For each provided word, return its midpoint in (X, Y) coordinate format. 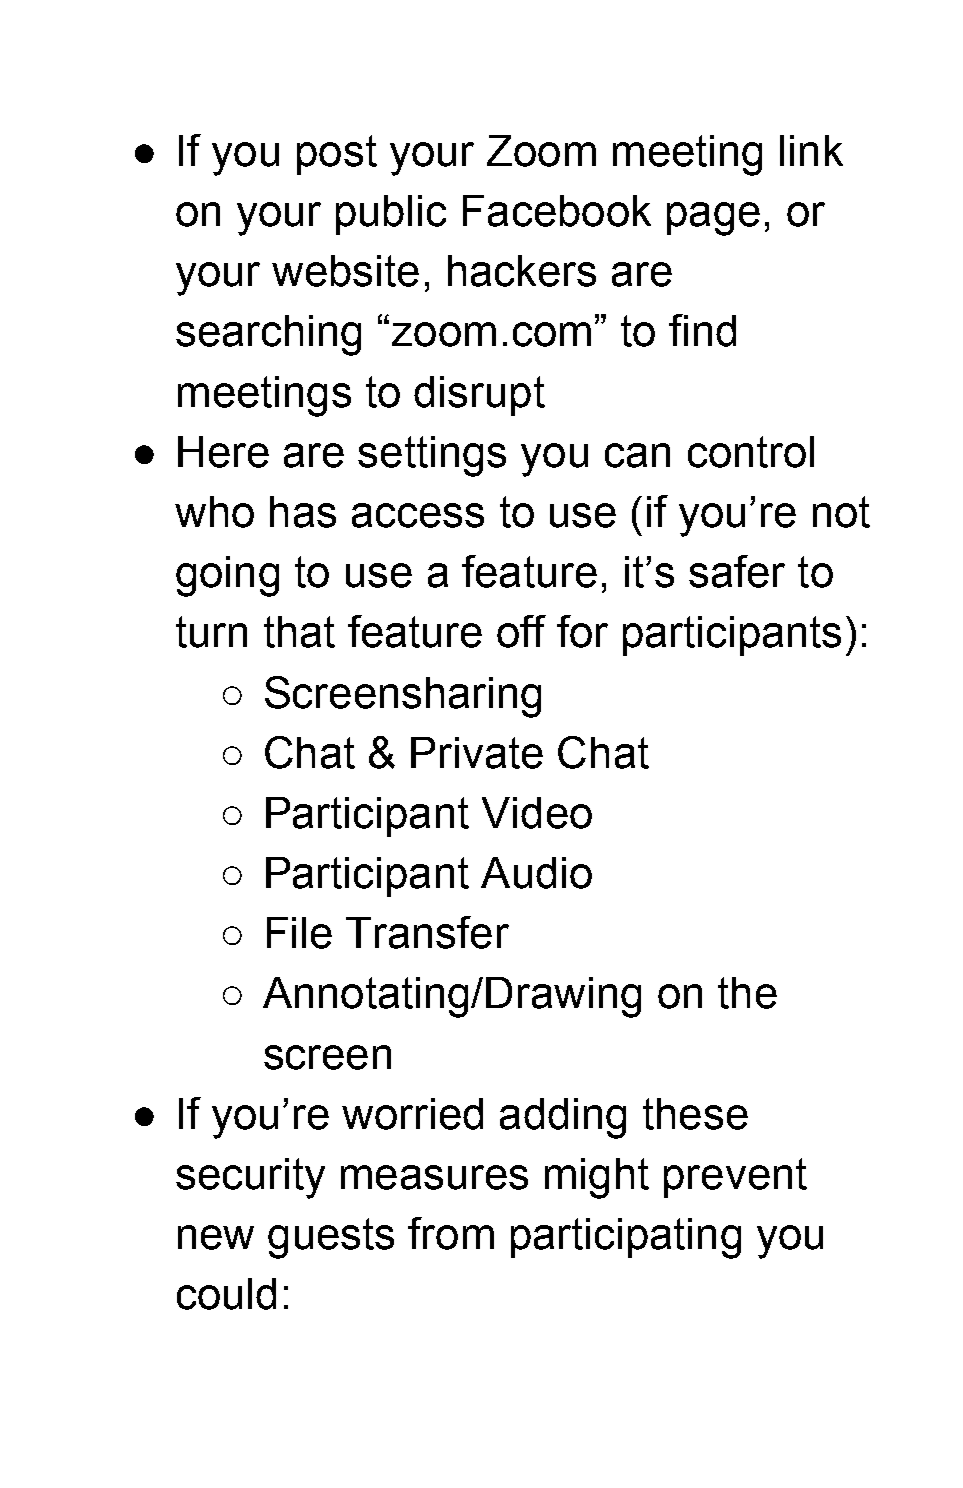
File (299, 933)
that (299, 632)
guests (331, 1238)
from (451, 1233)
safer (737, 571)
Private (477, 753)
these (695, 1114)
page (713, 219)
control (751, 452)
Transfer (427, 932)
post (337, 155)
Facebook (557, 211)
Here (223, 452)
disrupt (479, 396)
